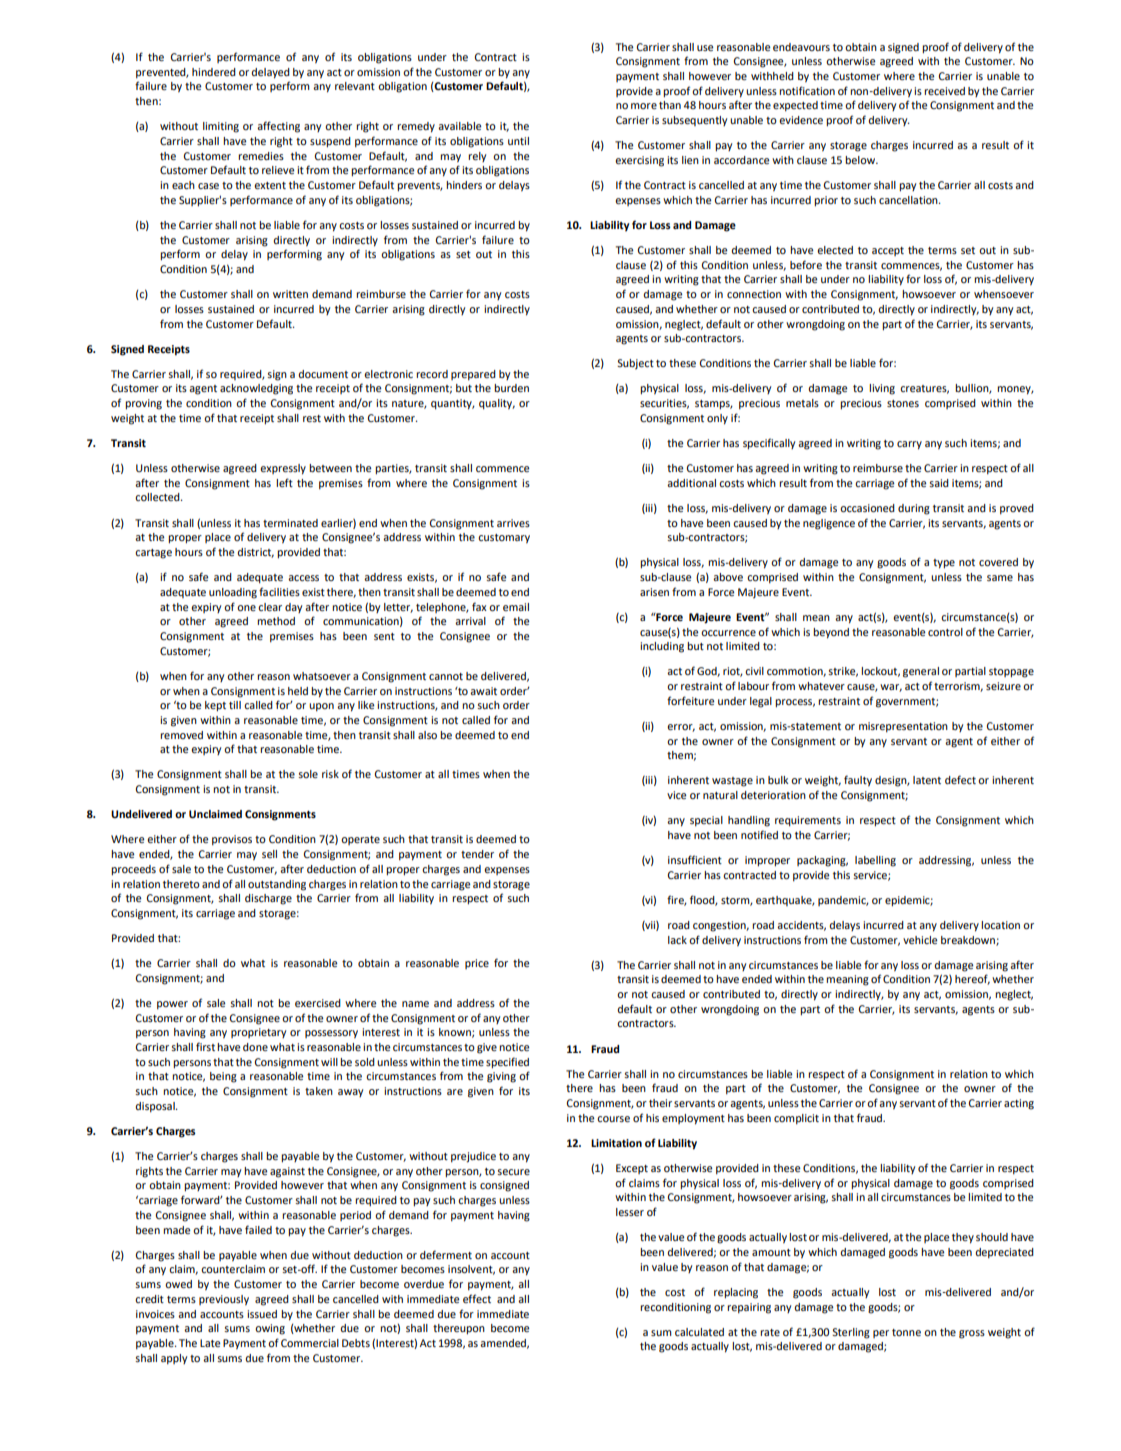 The height and width of the page is (1451, 1121). I want to click on till, so click(235, 705).
